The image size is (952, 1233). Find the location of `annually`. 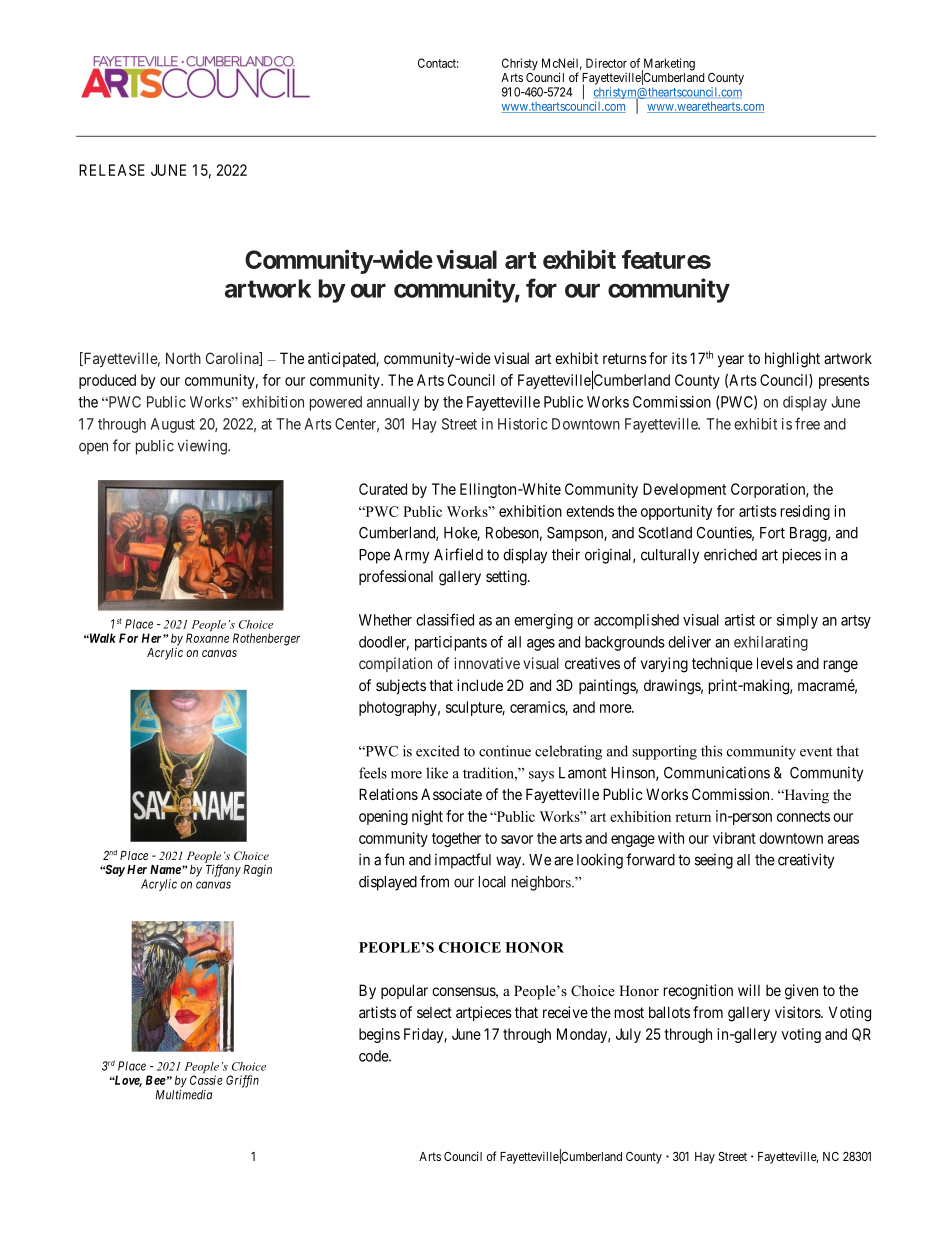

annually is located at coordinates (393, 403).
